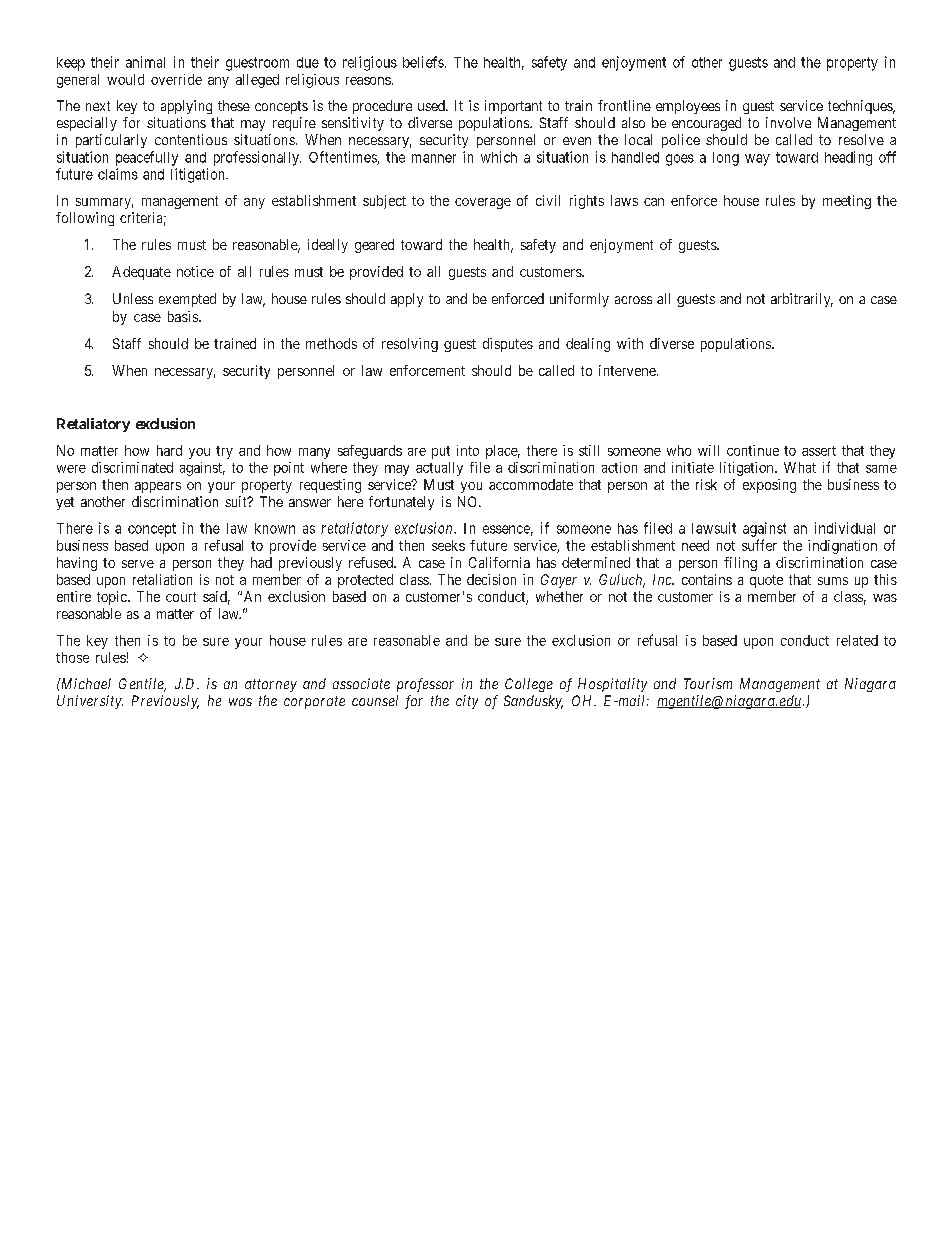 This screenshot has height=1233, width=952. What do you see at coordinates (788, 122) in the screenshot?
I see `involve` at bounding box center [788, 122].
